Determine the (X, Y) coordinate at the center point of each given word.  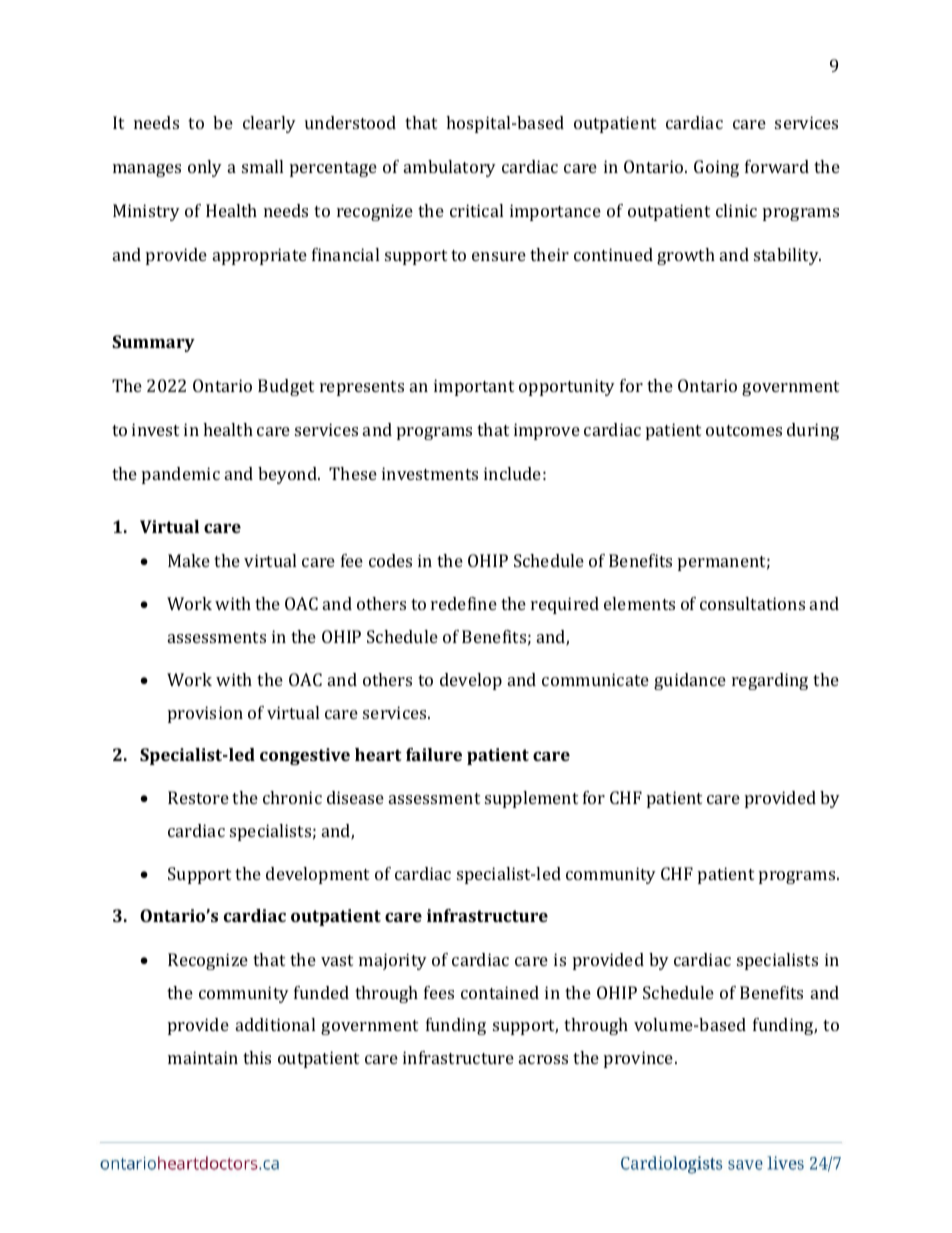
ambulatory (450, 168)
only (205, 168)
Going (716, 168)
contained (500, 992)
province (640, 1059)
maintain (203, 1057)
